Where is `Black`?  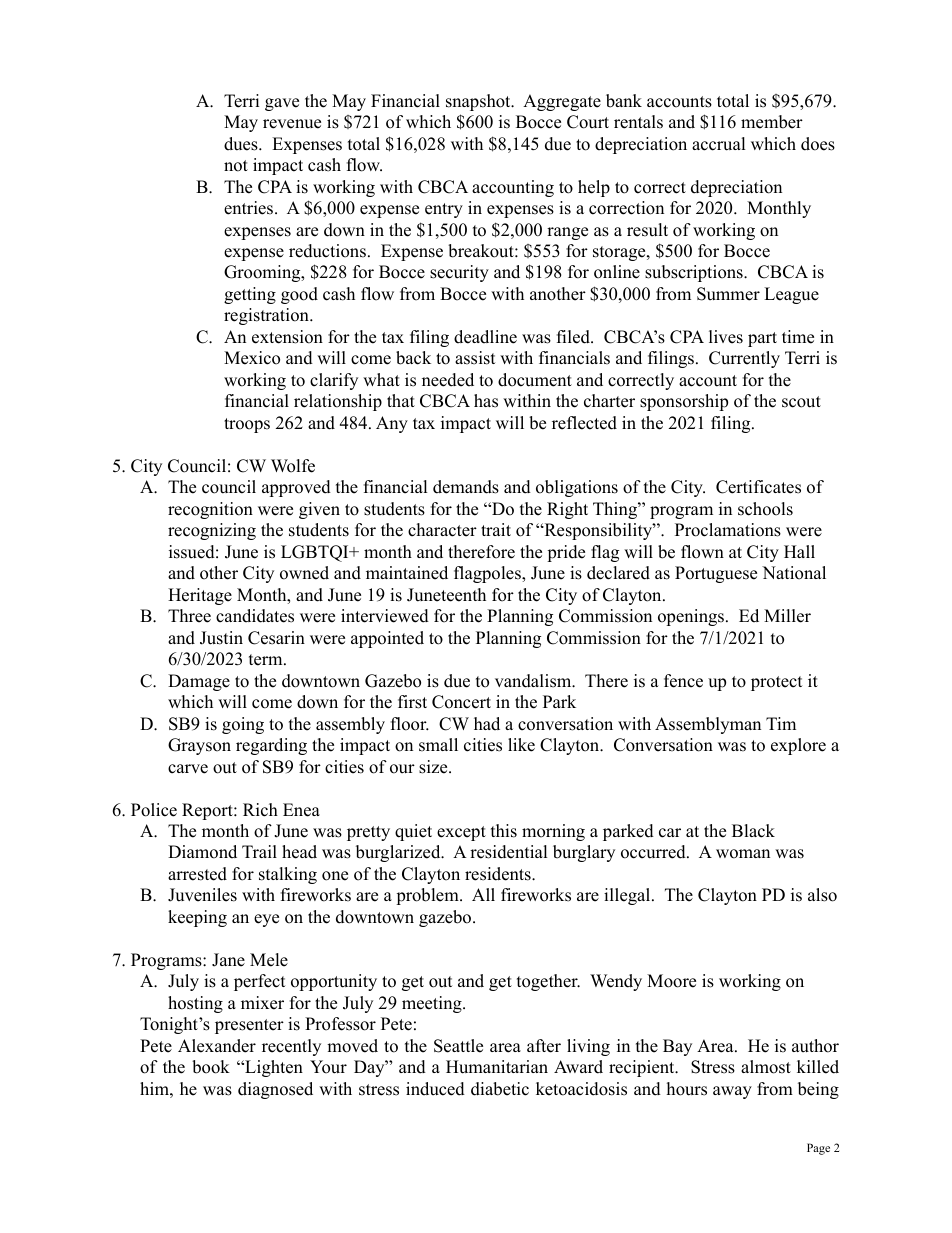 Black is located at coordinates (753, 831).
